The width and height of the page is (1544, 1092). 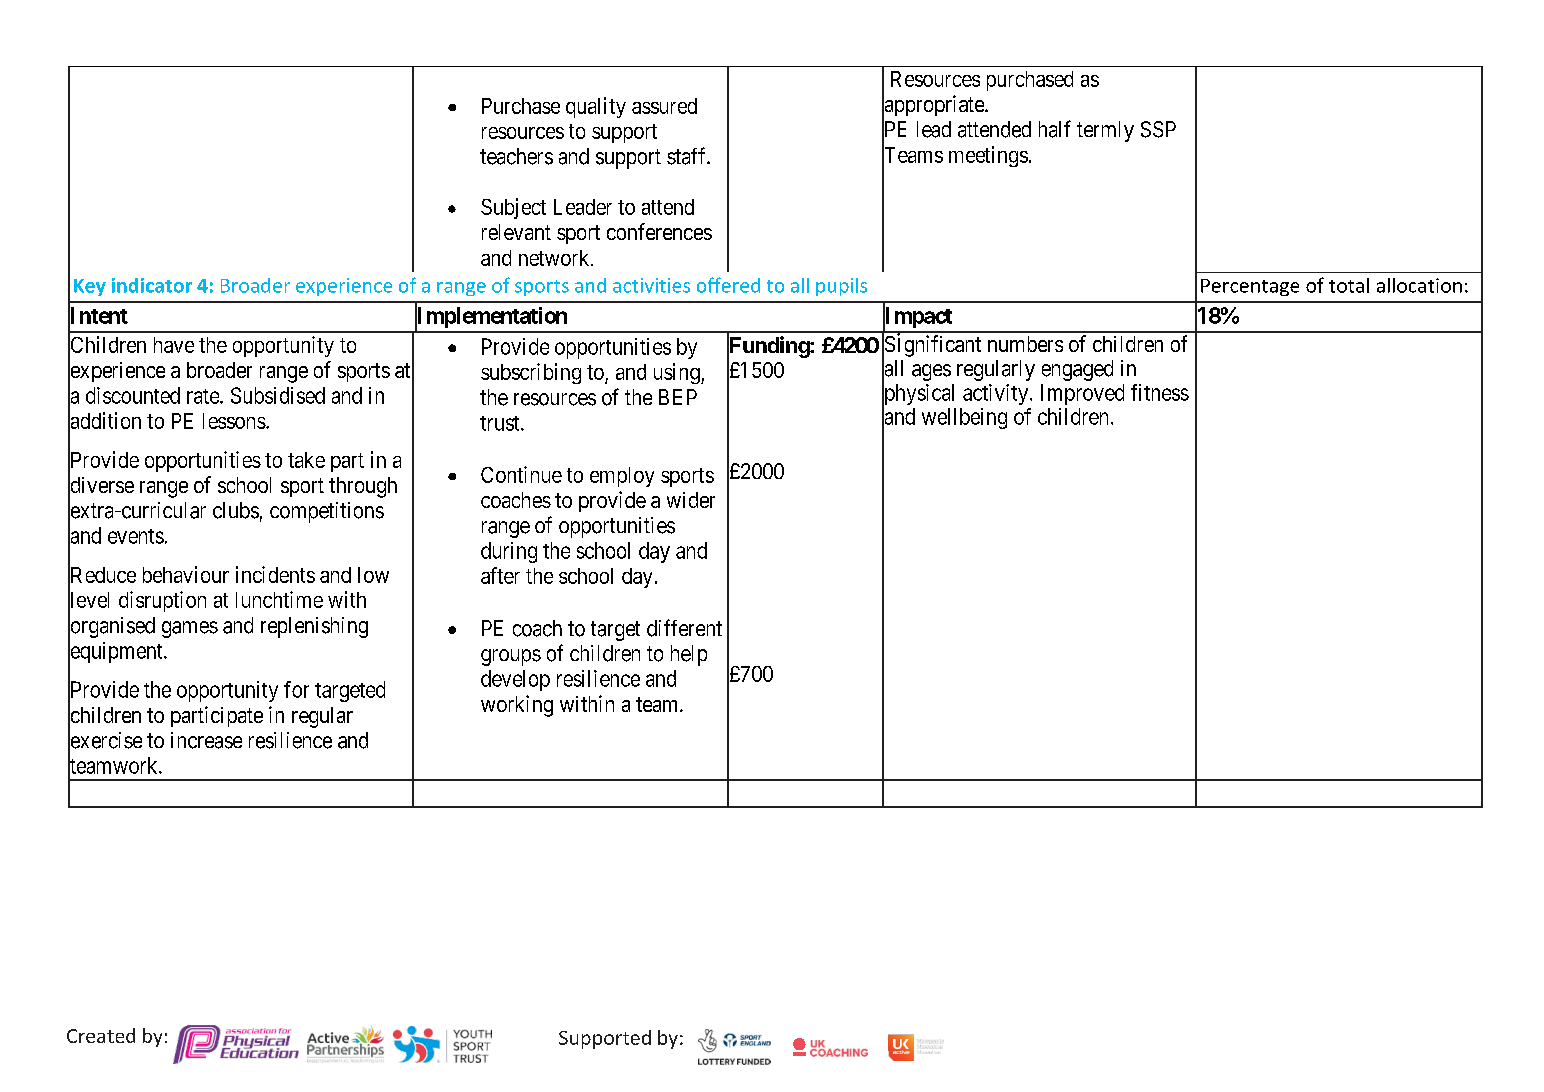 What do you see at coordinates (516, 156) in the page?
I see `teachers` at bounding box center [516, 156].
